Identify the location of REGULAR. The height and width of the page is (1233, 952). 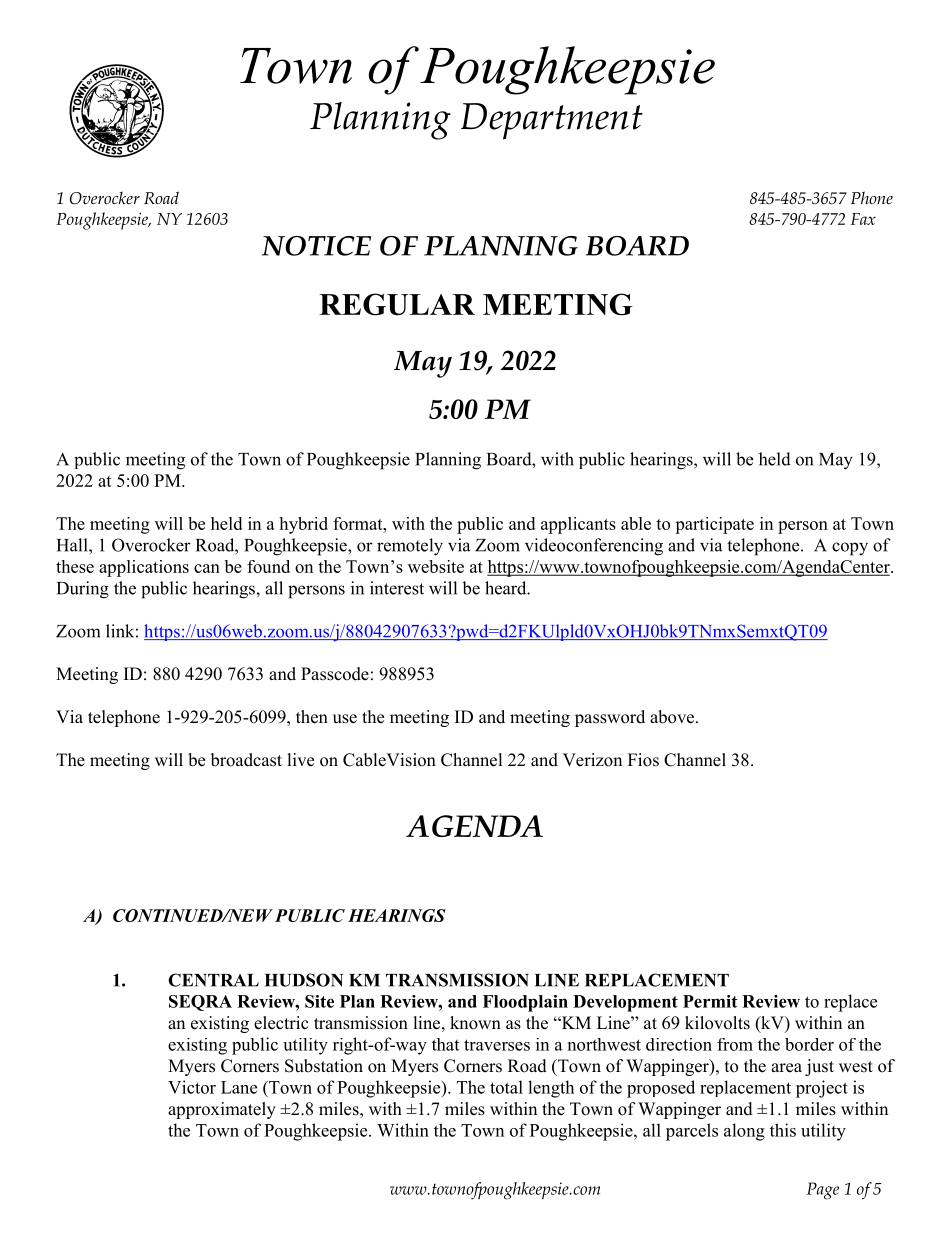
(397, 304).
